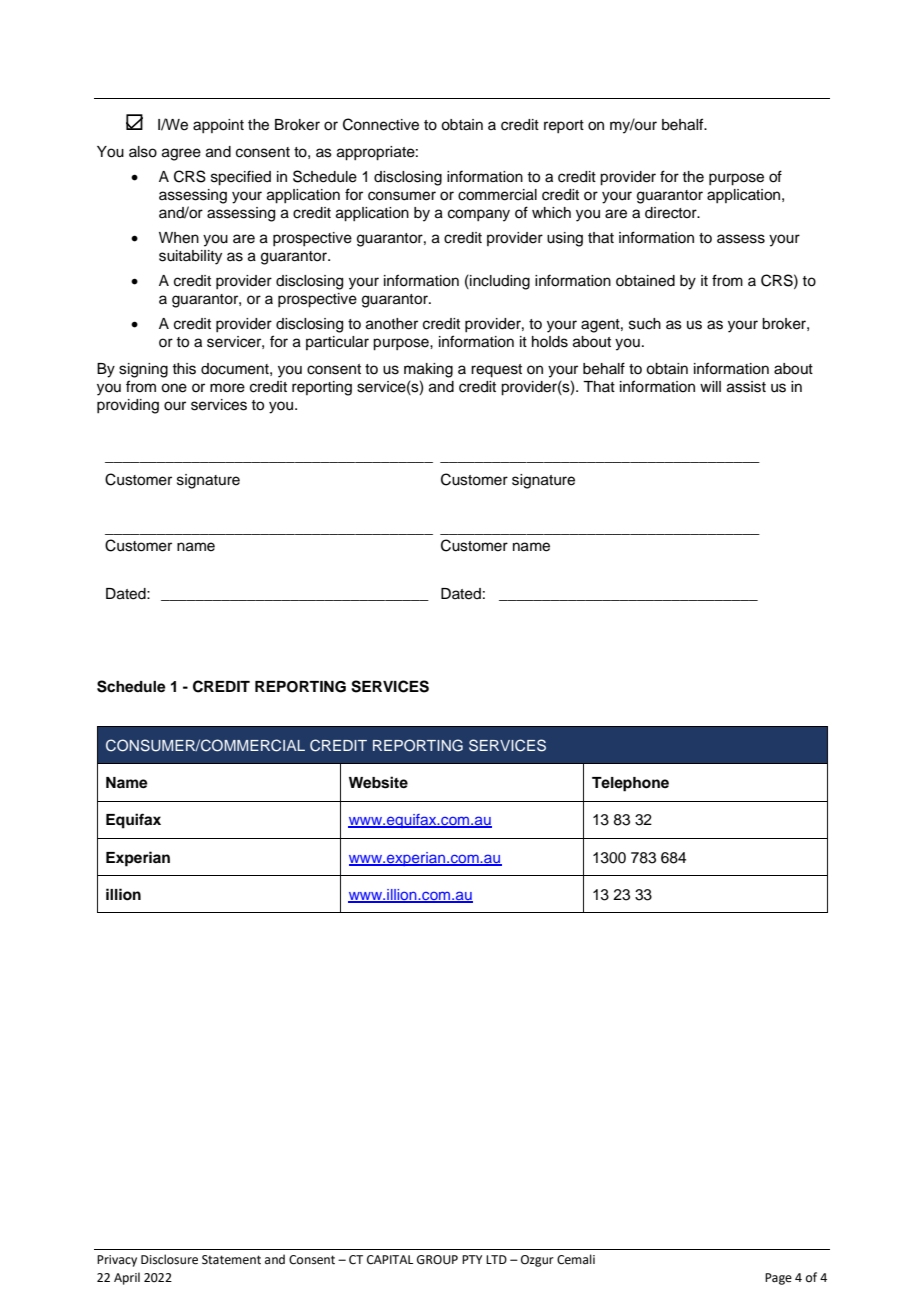  What do you see at coordinates (378, 782) in the screenshot?
I see `Website` at bounding box center [378, 782].
